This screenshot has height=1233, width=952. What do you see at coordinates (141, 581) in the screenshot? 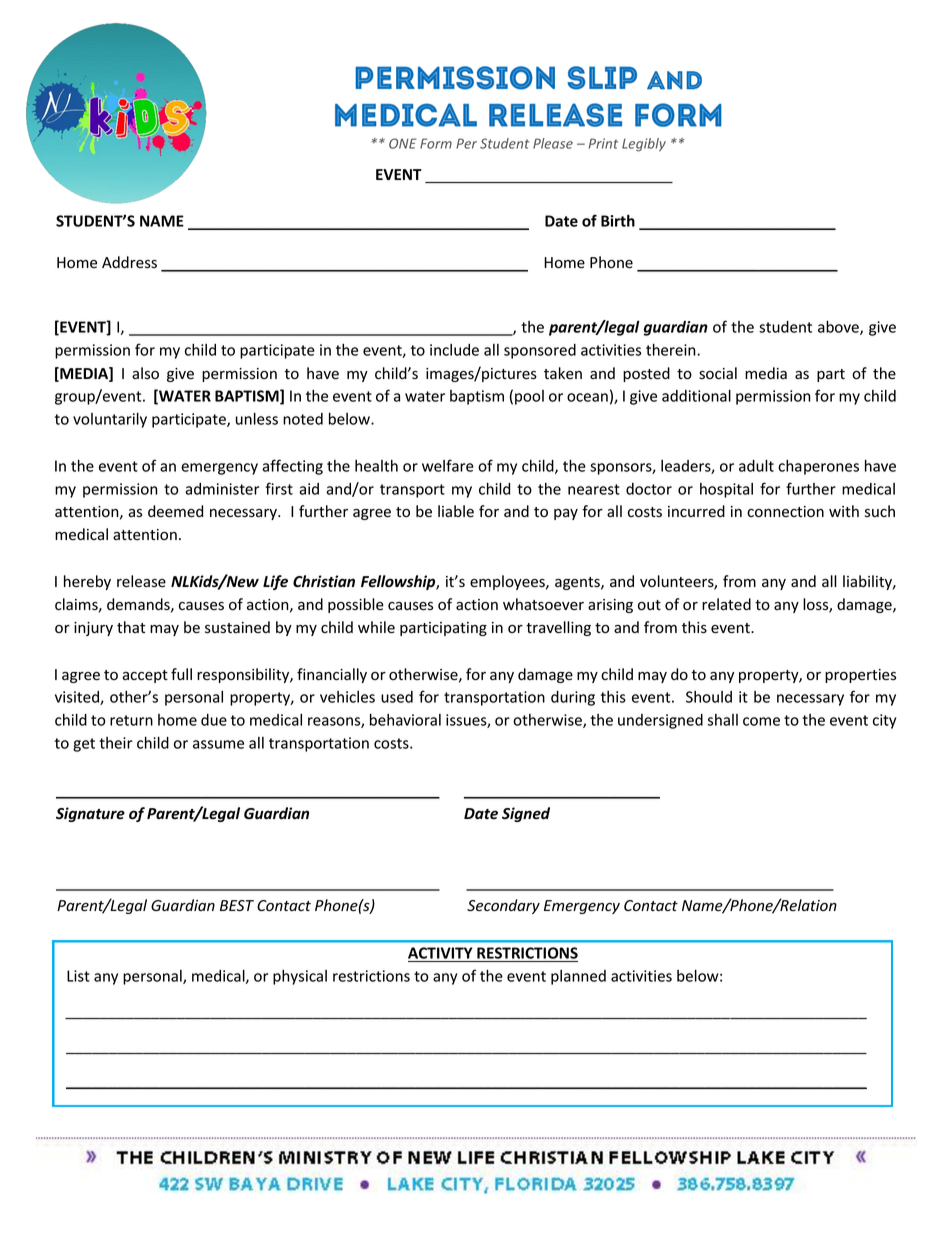
I see `release` at bounding box center [141, 581].
